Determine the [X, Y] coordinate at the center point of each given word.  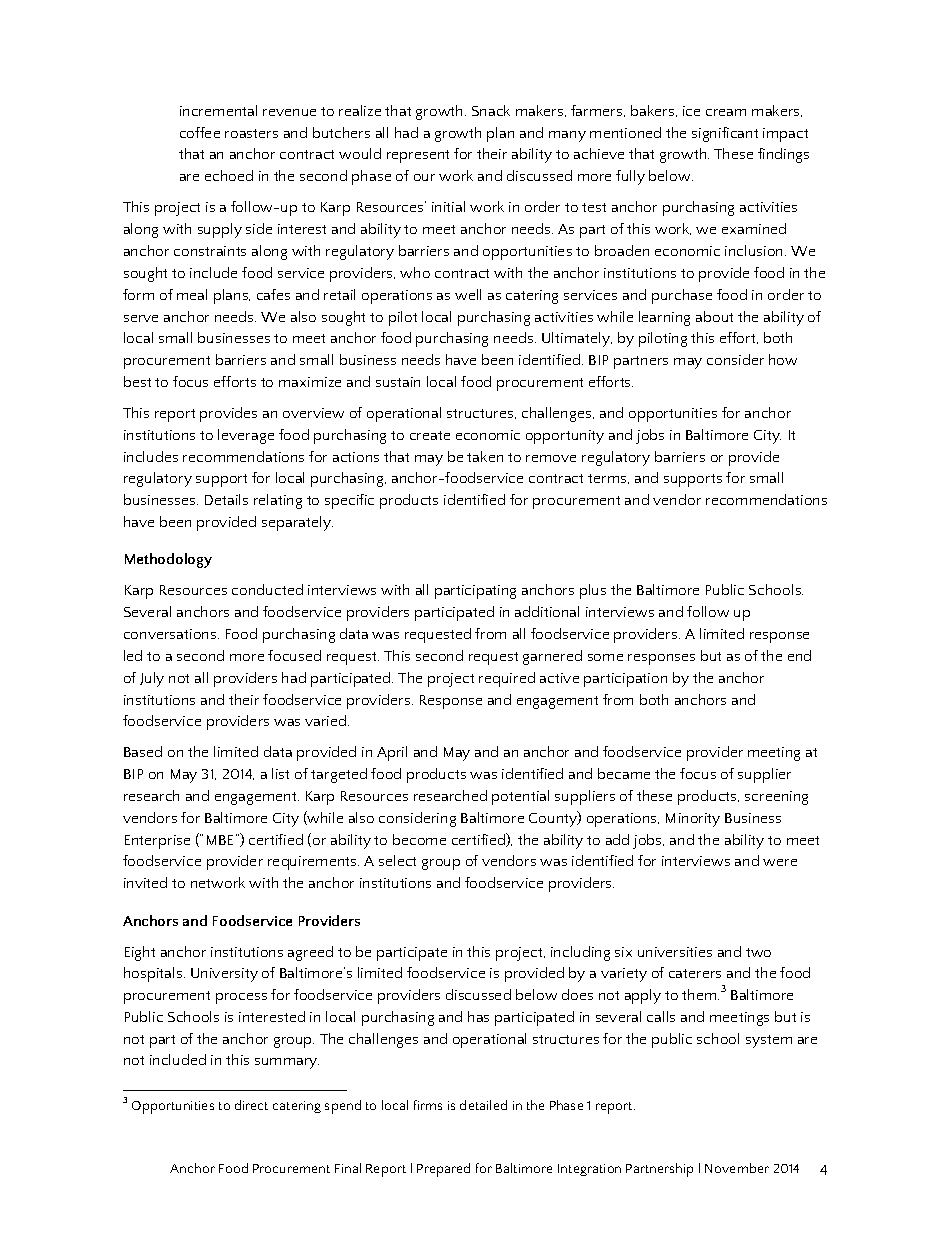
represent [418, 156]
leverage [246, 436]
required [507, 679]
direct [251, 1105]
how [783, 359]
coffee [200, 132]
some [605, 657]
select [397, 860]
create [430, 435]
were [780, 862]
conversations [171, 634]
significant [725, 134]
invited [145, 882]
